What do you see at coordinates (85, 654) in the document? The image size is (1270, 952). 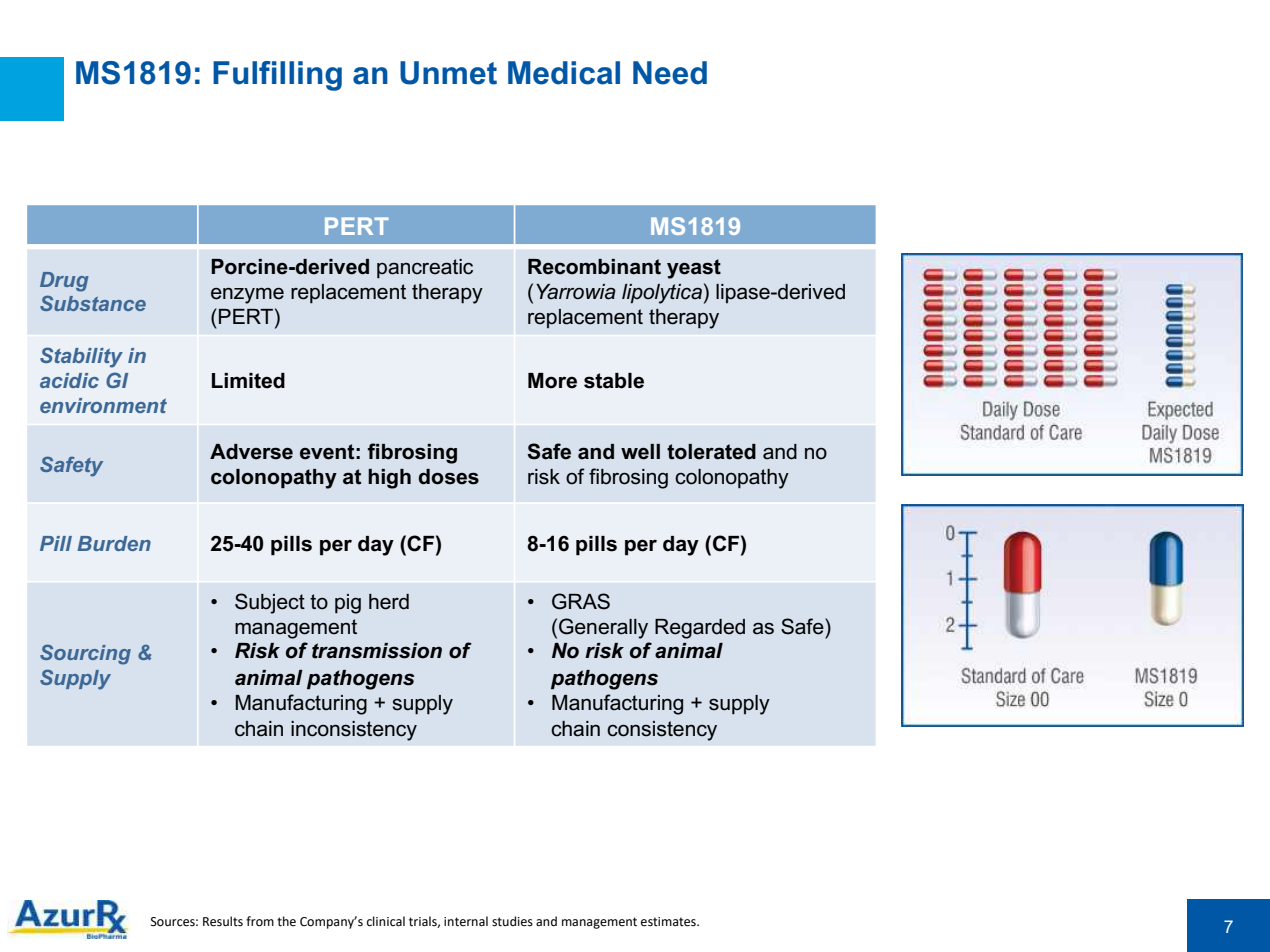 I see `Sourcing` at bounding box center [85, 654].
